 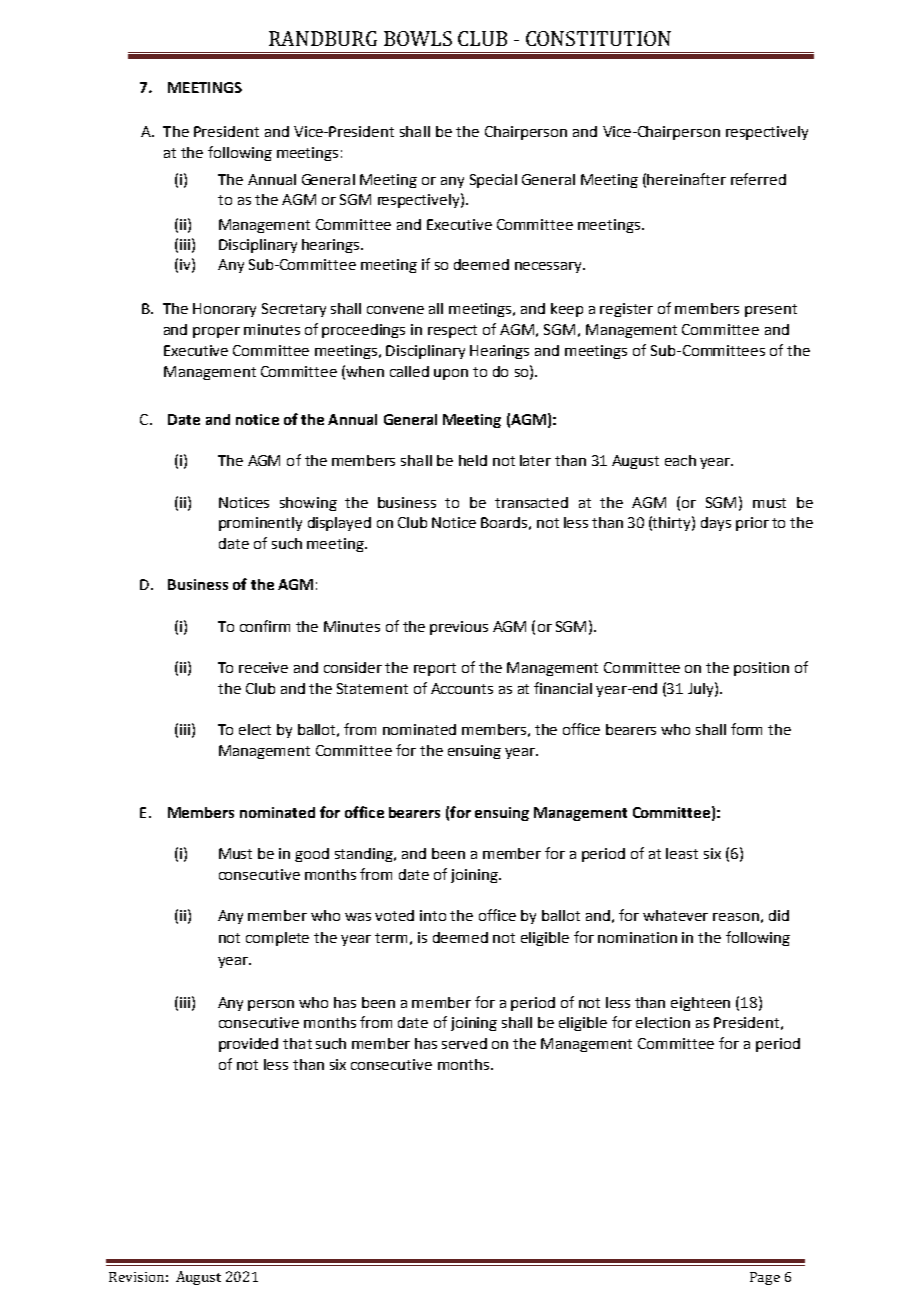 What do you see at coordinates (433, 915) in the screenshot?
I see `into` at bounding box center [433, 915].
